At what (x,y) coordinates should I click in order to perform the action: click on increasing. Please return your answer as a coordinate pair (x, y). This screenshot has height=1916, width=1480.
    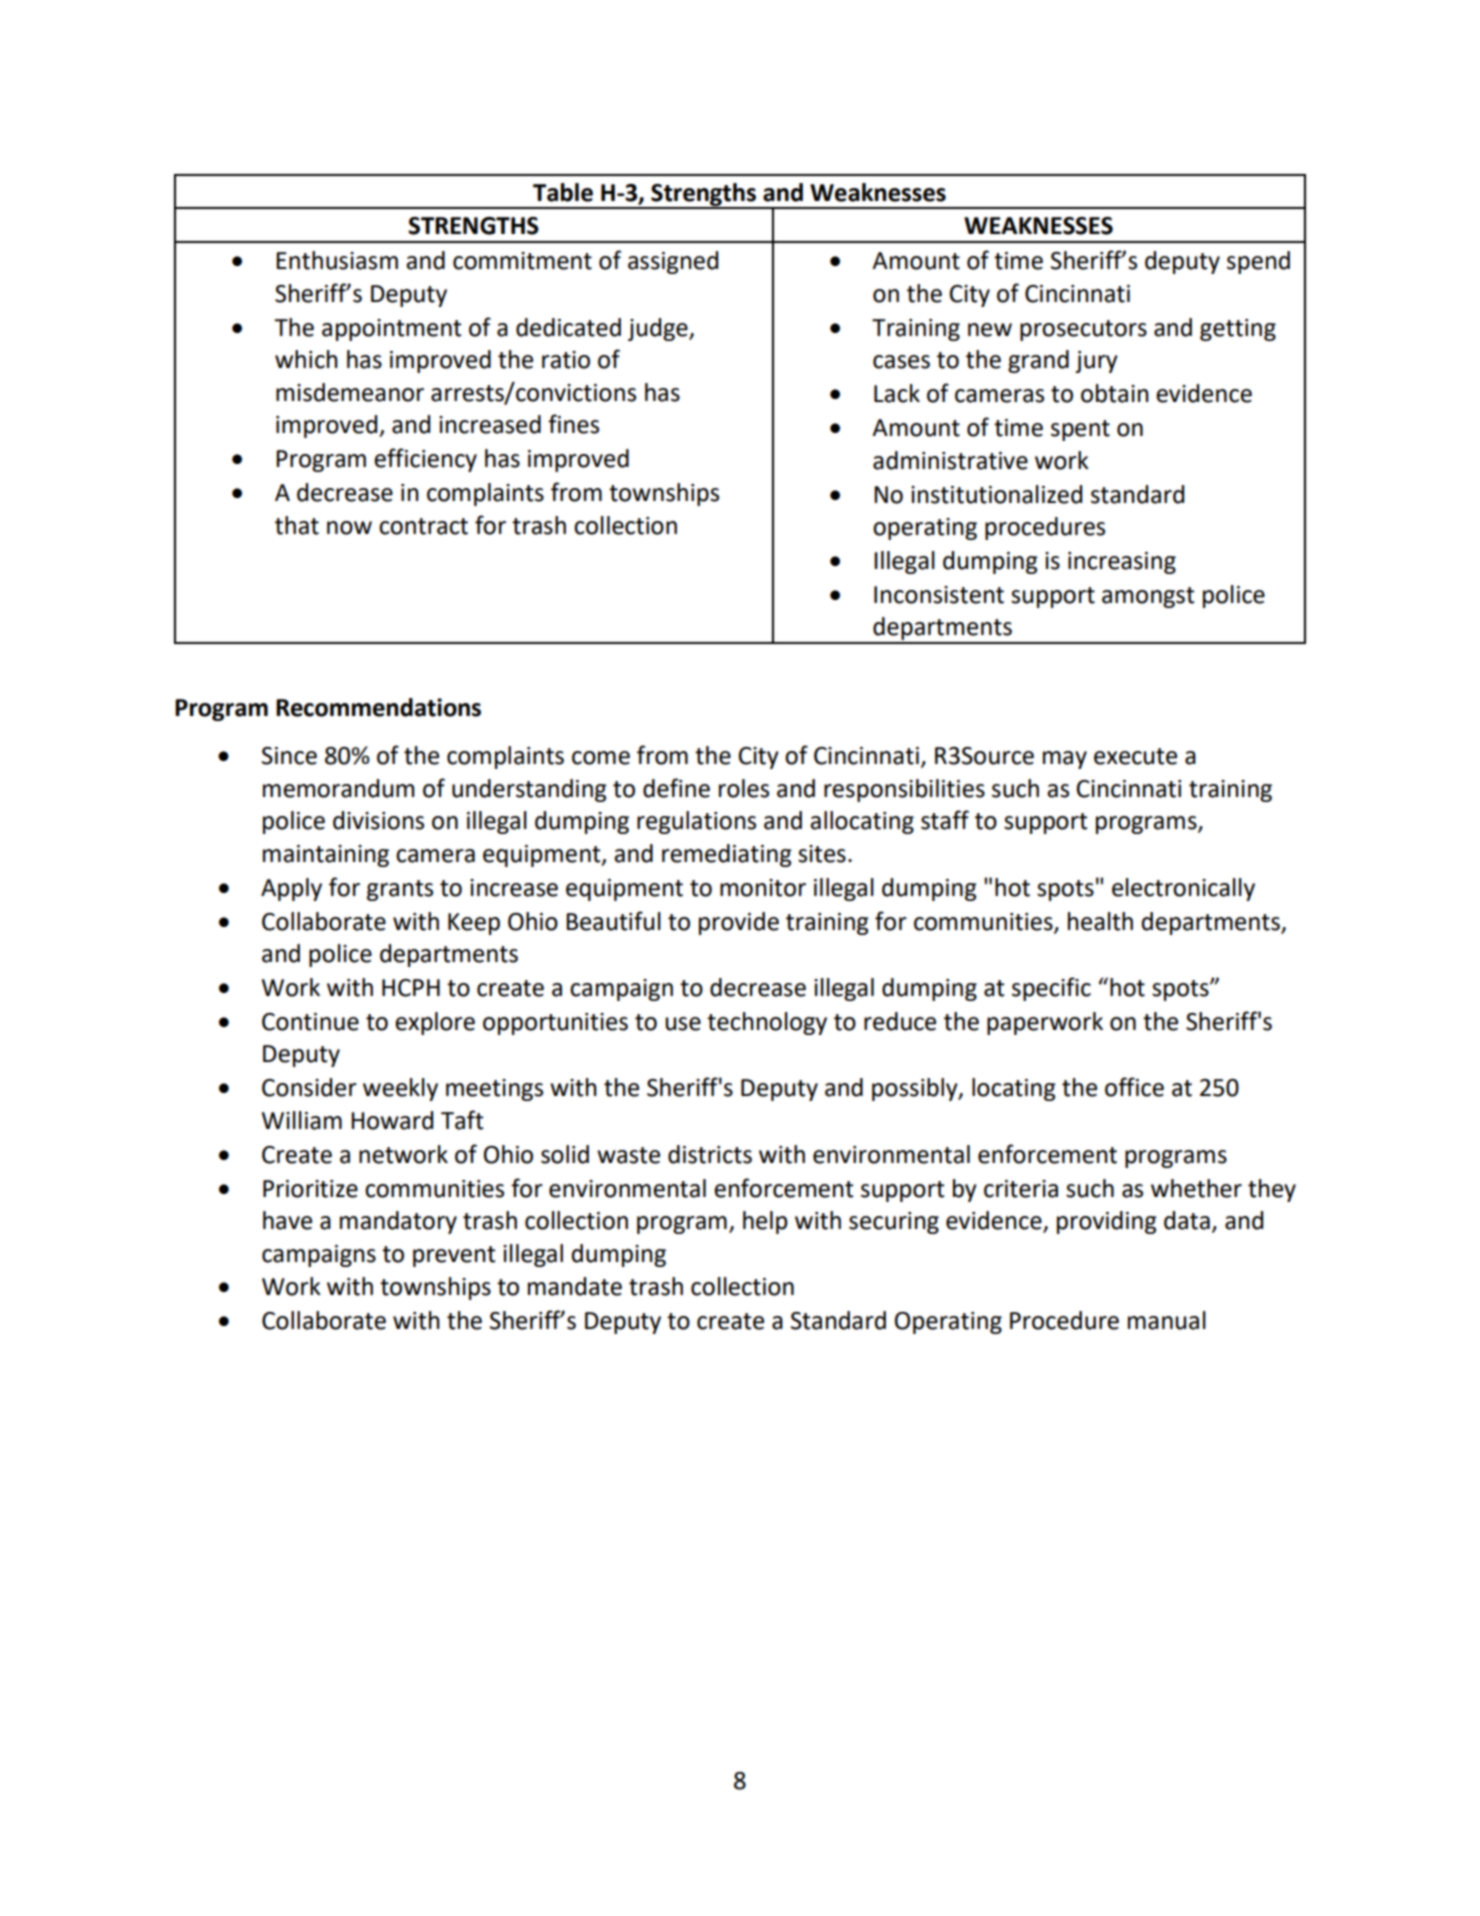
    Looking at the image, I should click on (1122, 563).
